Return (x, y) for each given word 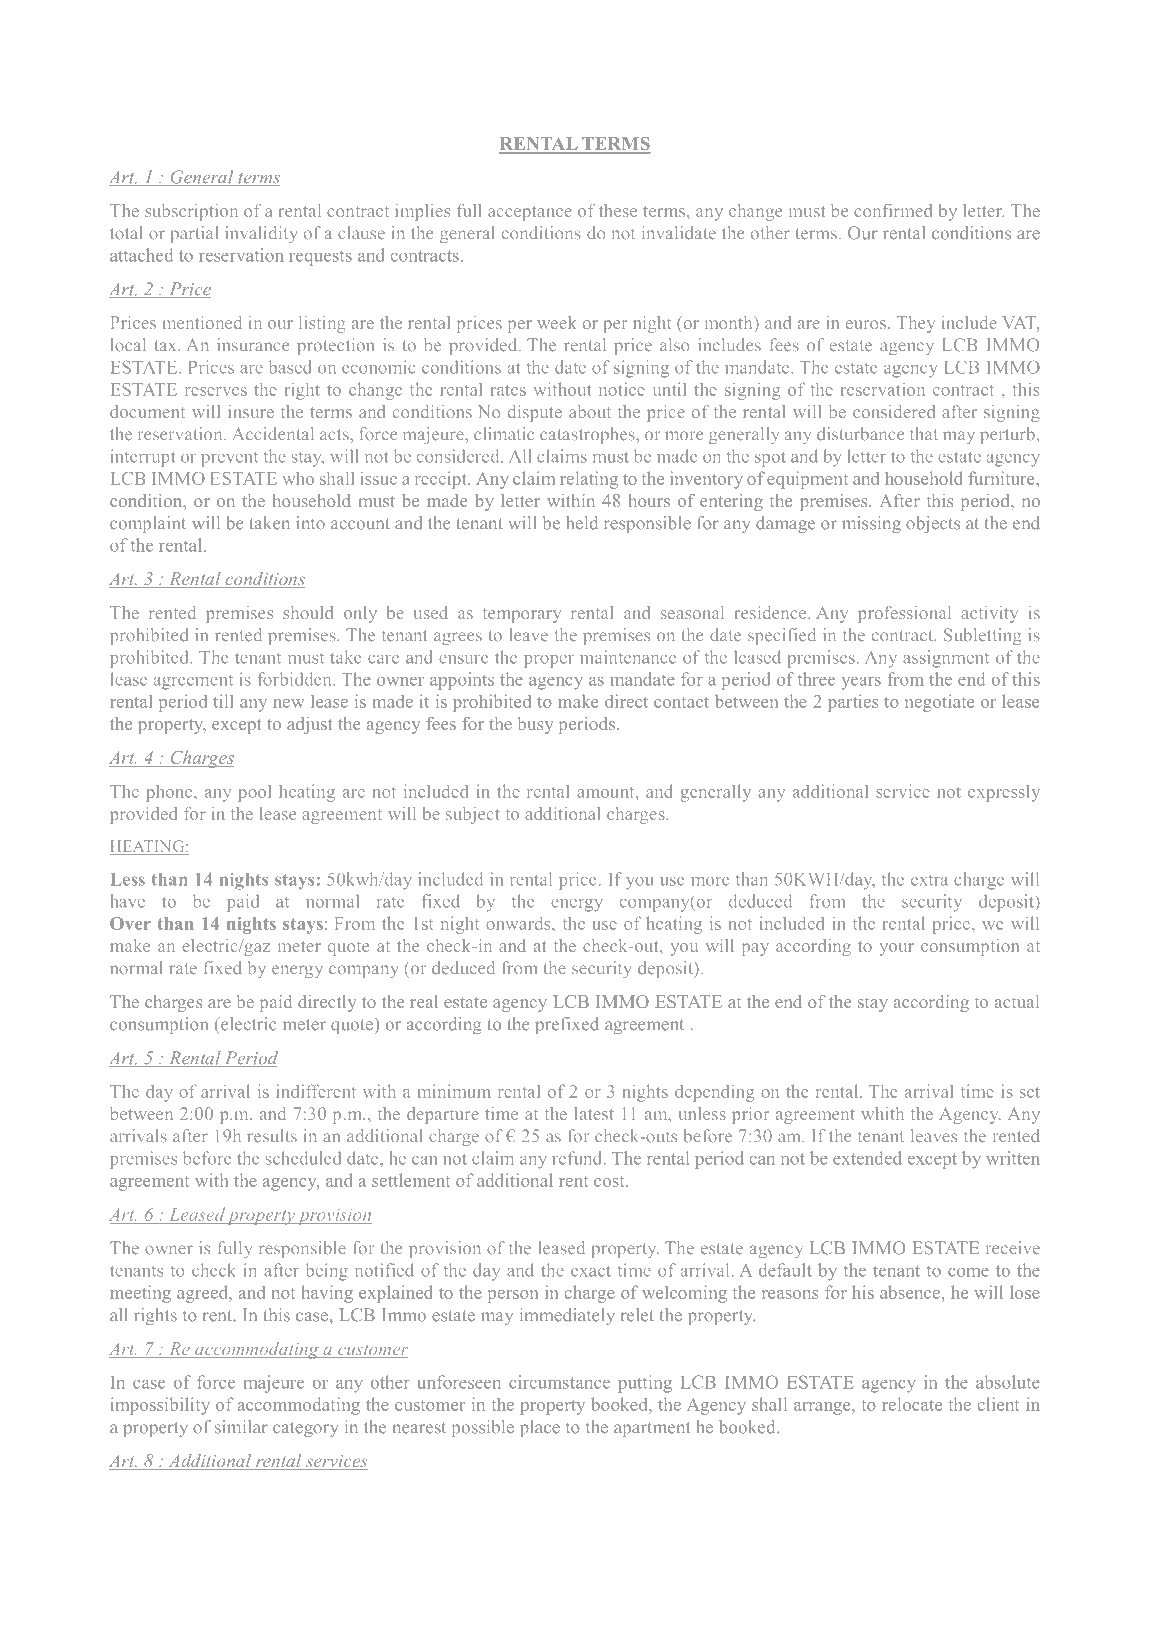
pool (254, 793)
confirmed (893, 210)
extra (929, 880)
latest (594, 1113)
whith (882, 1113)
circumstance (559, 1382)
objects (933, 524)
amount (607, 792)
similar (241, 1427)
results (272, 1136)
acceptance (530, 213)
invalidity (261, 234)
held (582, 523)
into (310, 523)
